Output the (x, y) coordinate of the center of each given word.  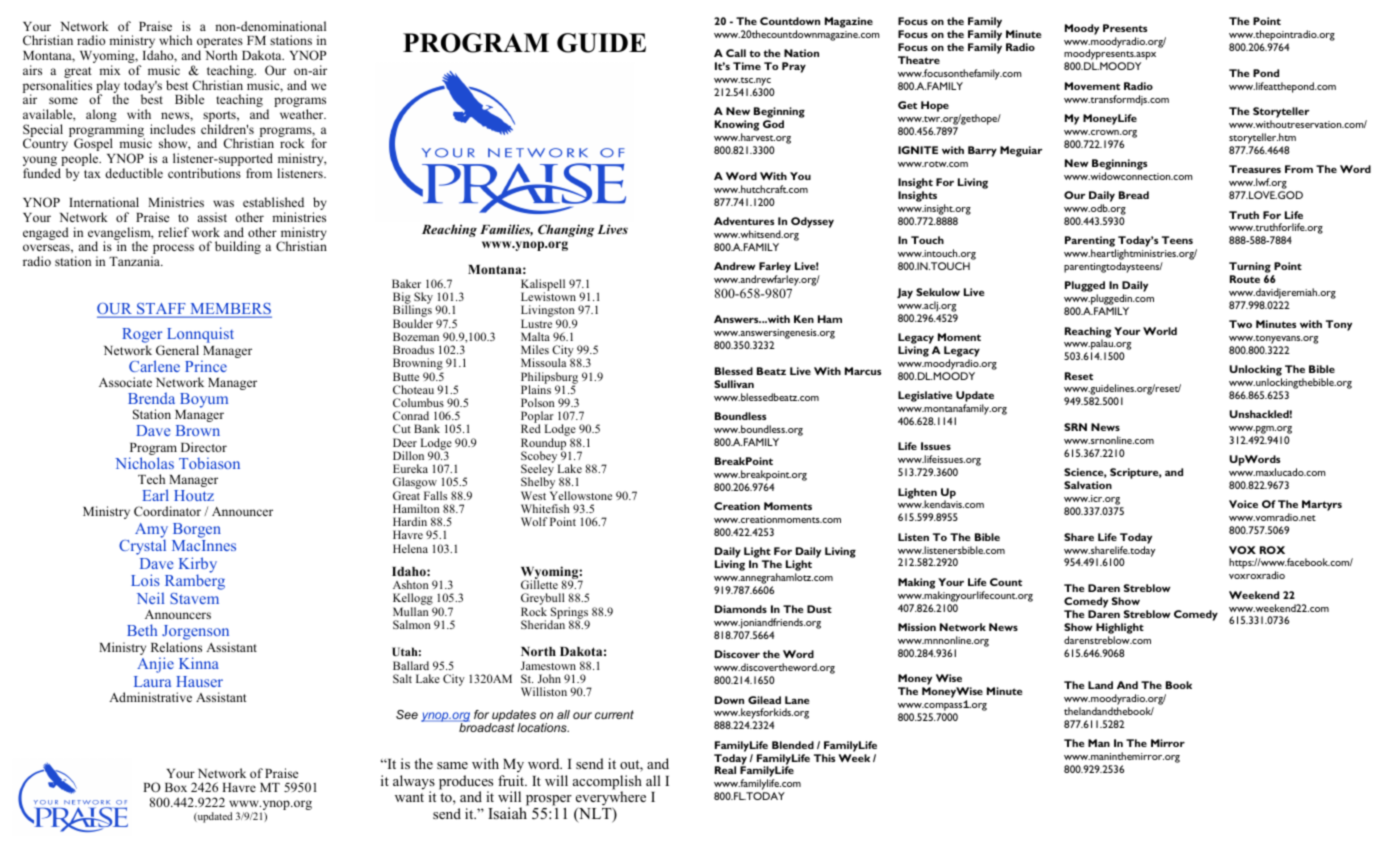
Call (736, 53)
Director (204, 447)
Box (176, 787)
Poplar (537, 418)
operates (220, 44)
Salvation (1088, 485)
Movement (1092, 86)
